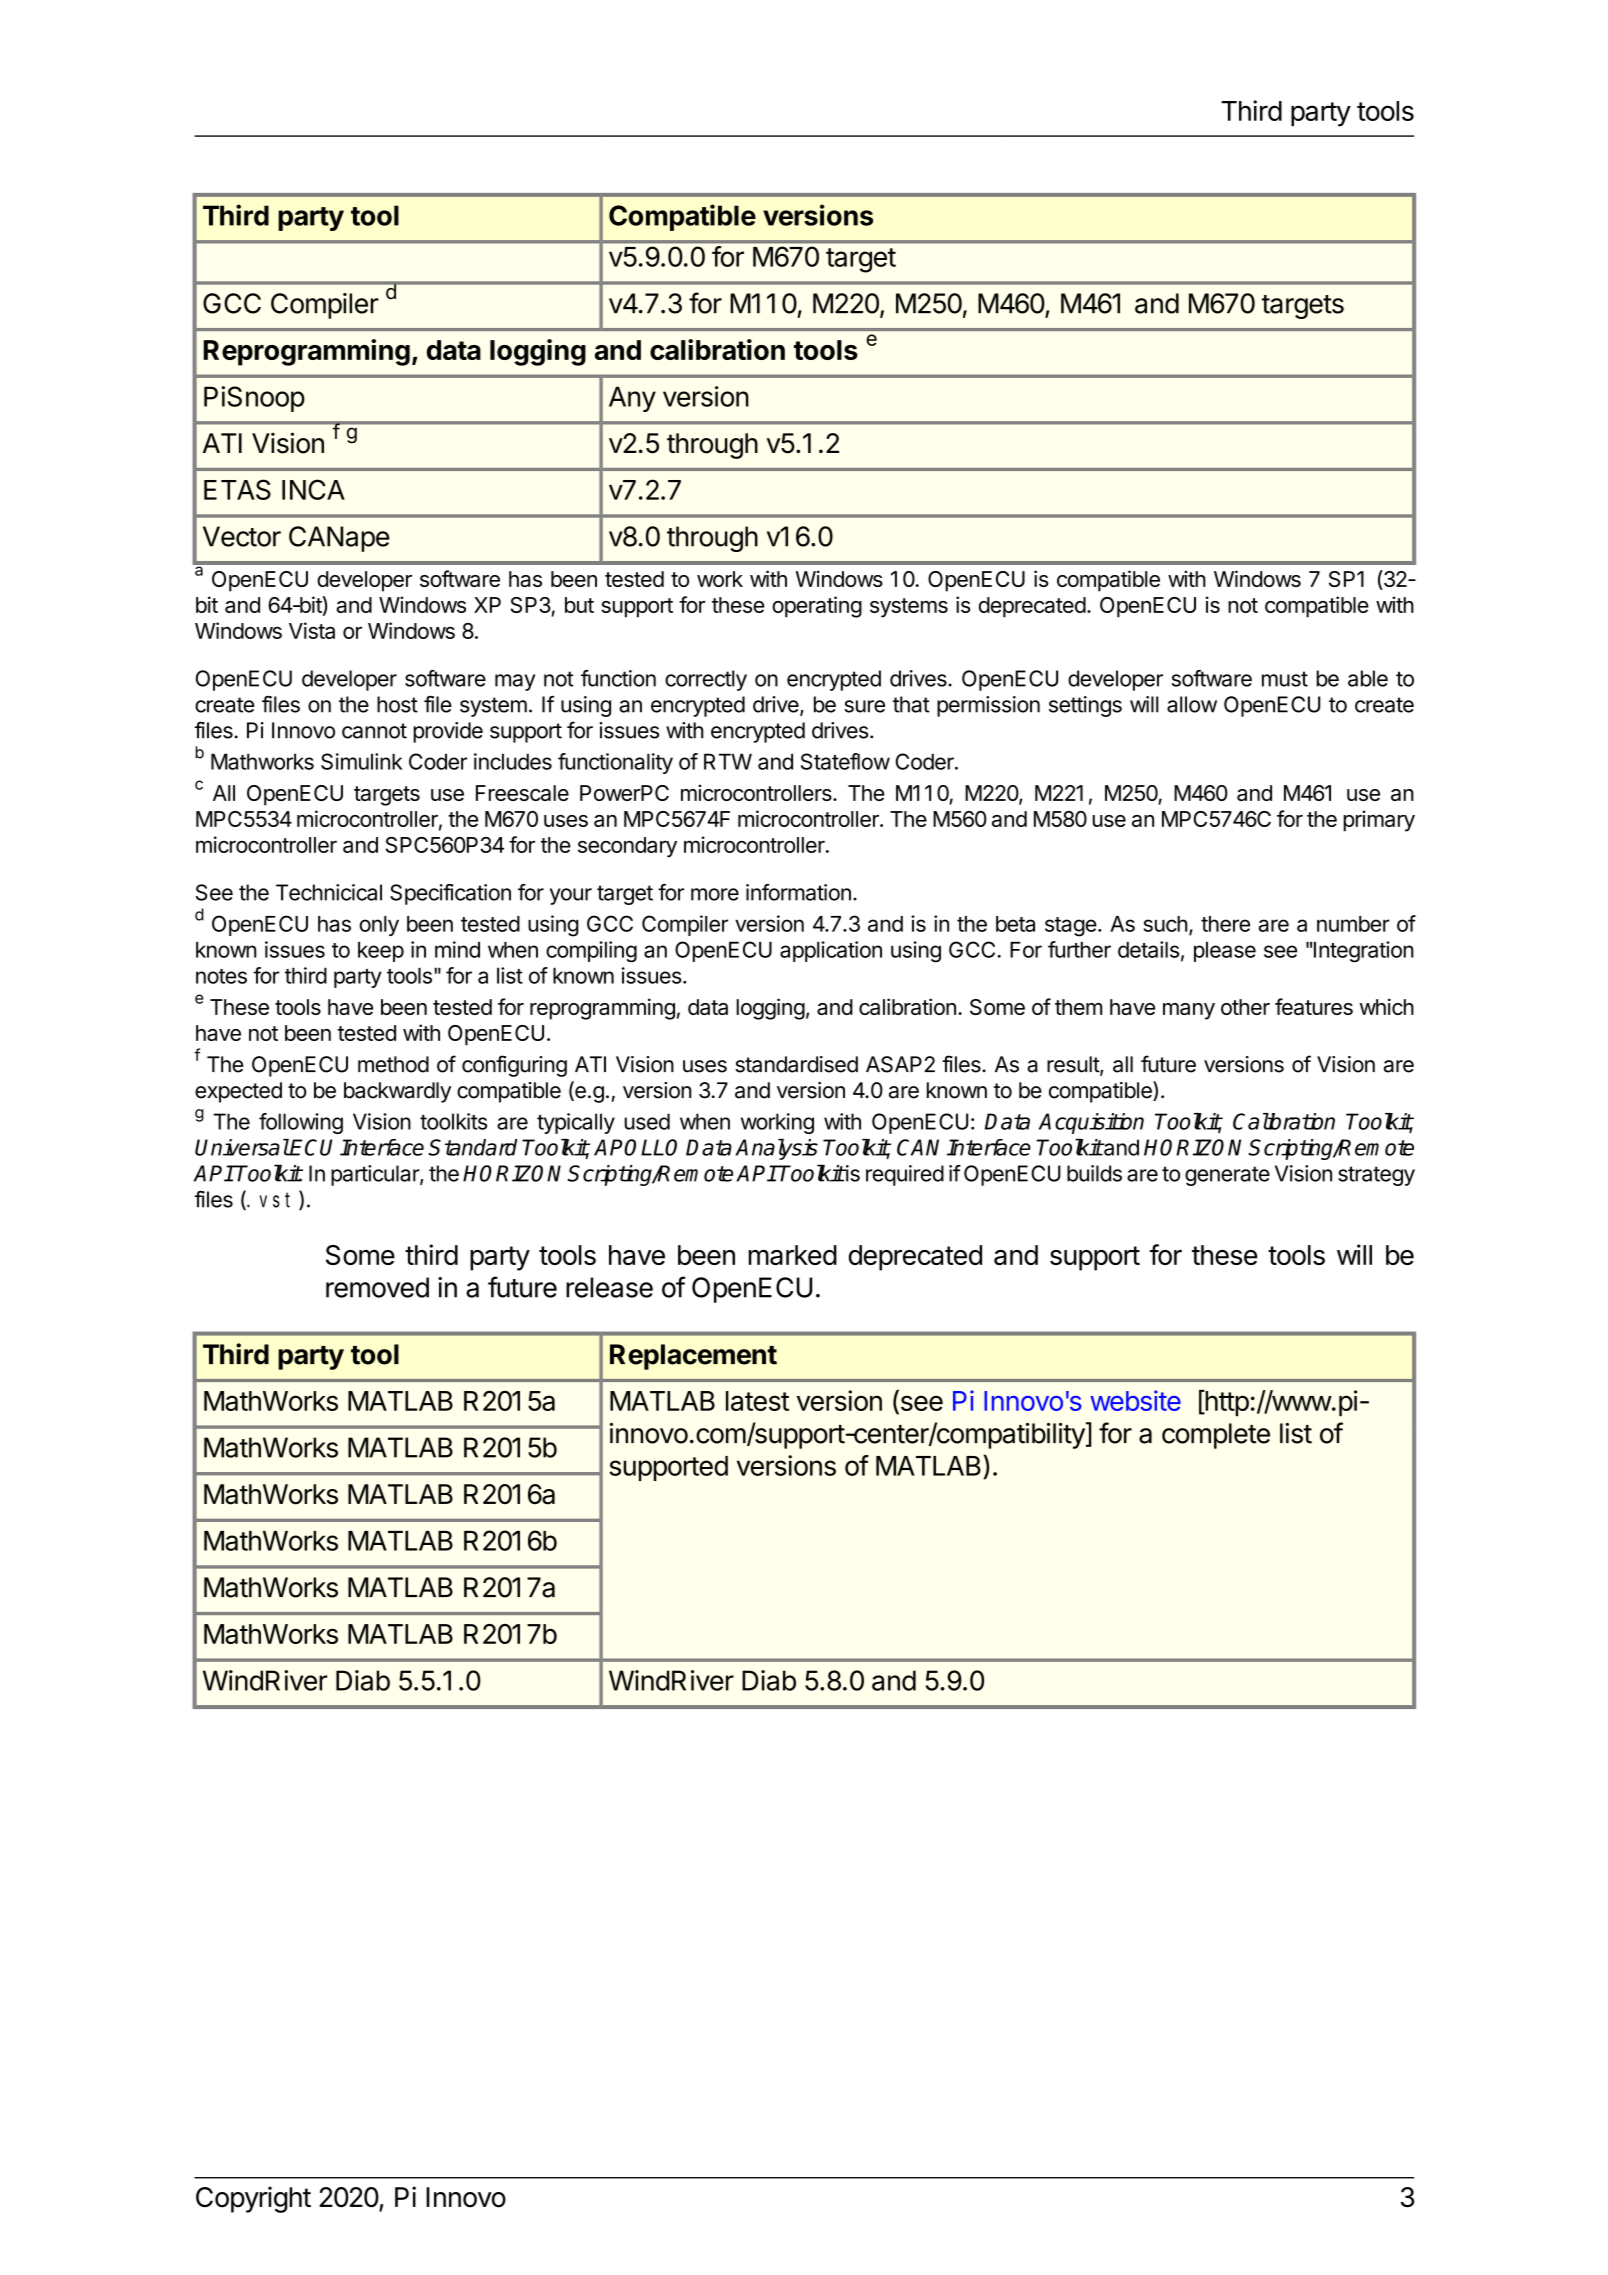 This screenshot has height=2275, width=1608. What do you see at coordinates (313, 489) in the screenshot?
I see `INCA` at bounding box center [313, 489].
